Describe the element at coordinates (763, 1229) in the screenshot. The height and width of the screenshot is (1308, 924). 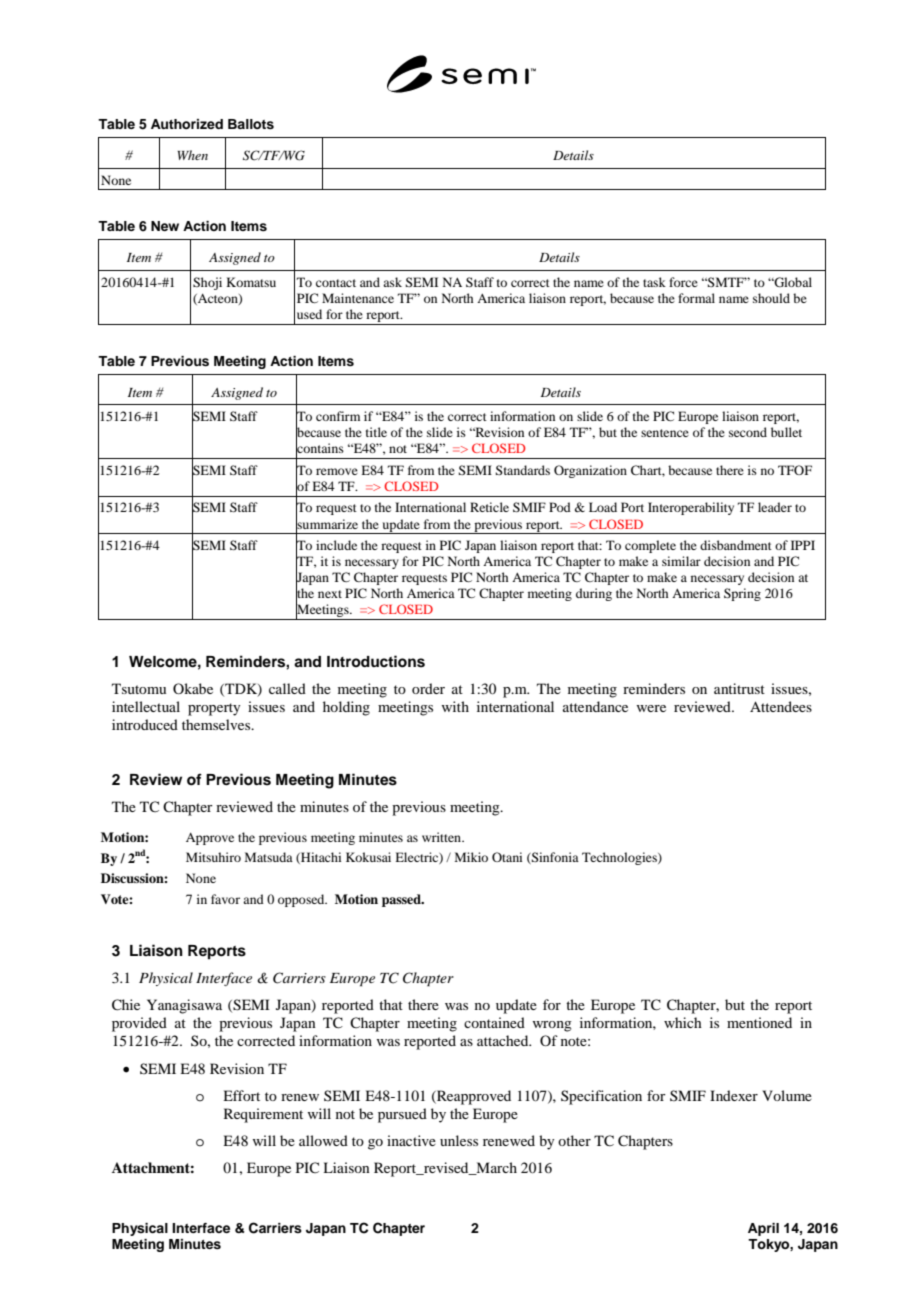
I see `April` at that location.
